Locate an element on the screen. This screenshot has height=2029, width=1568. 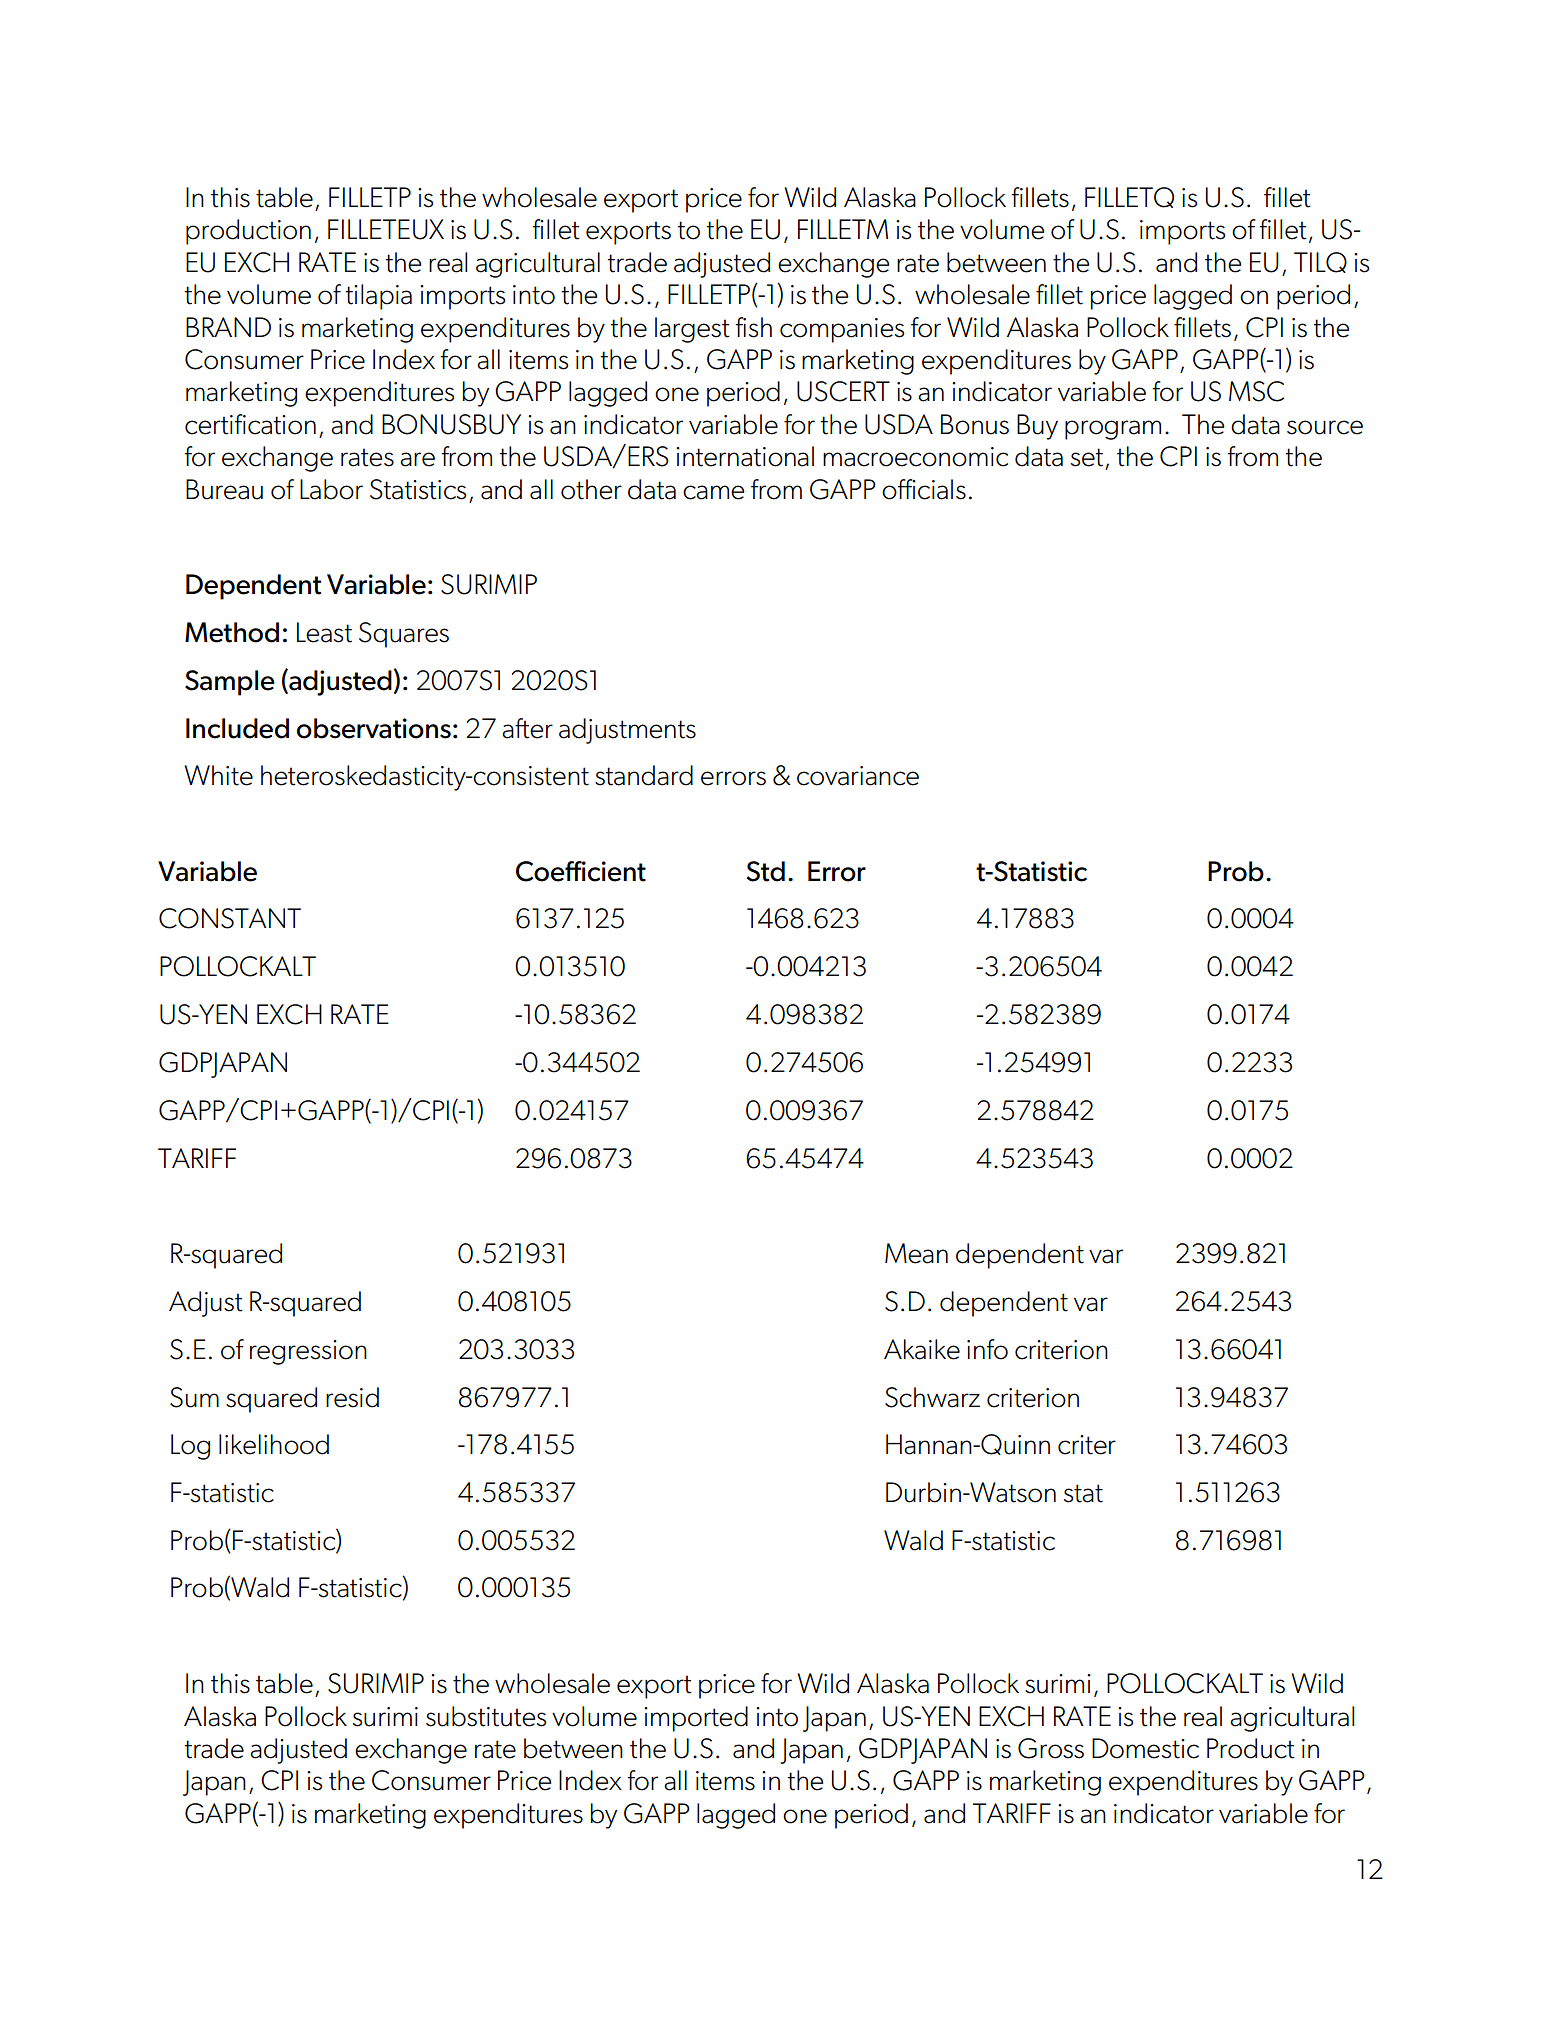
tilapia is located at coordinates (378, 297).
